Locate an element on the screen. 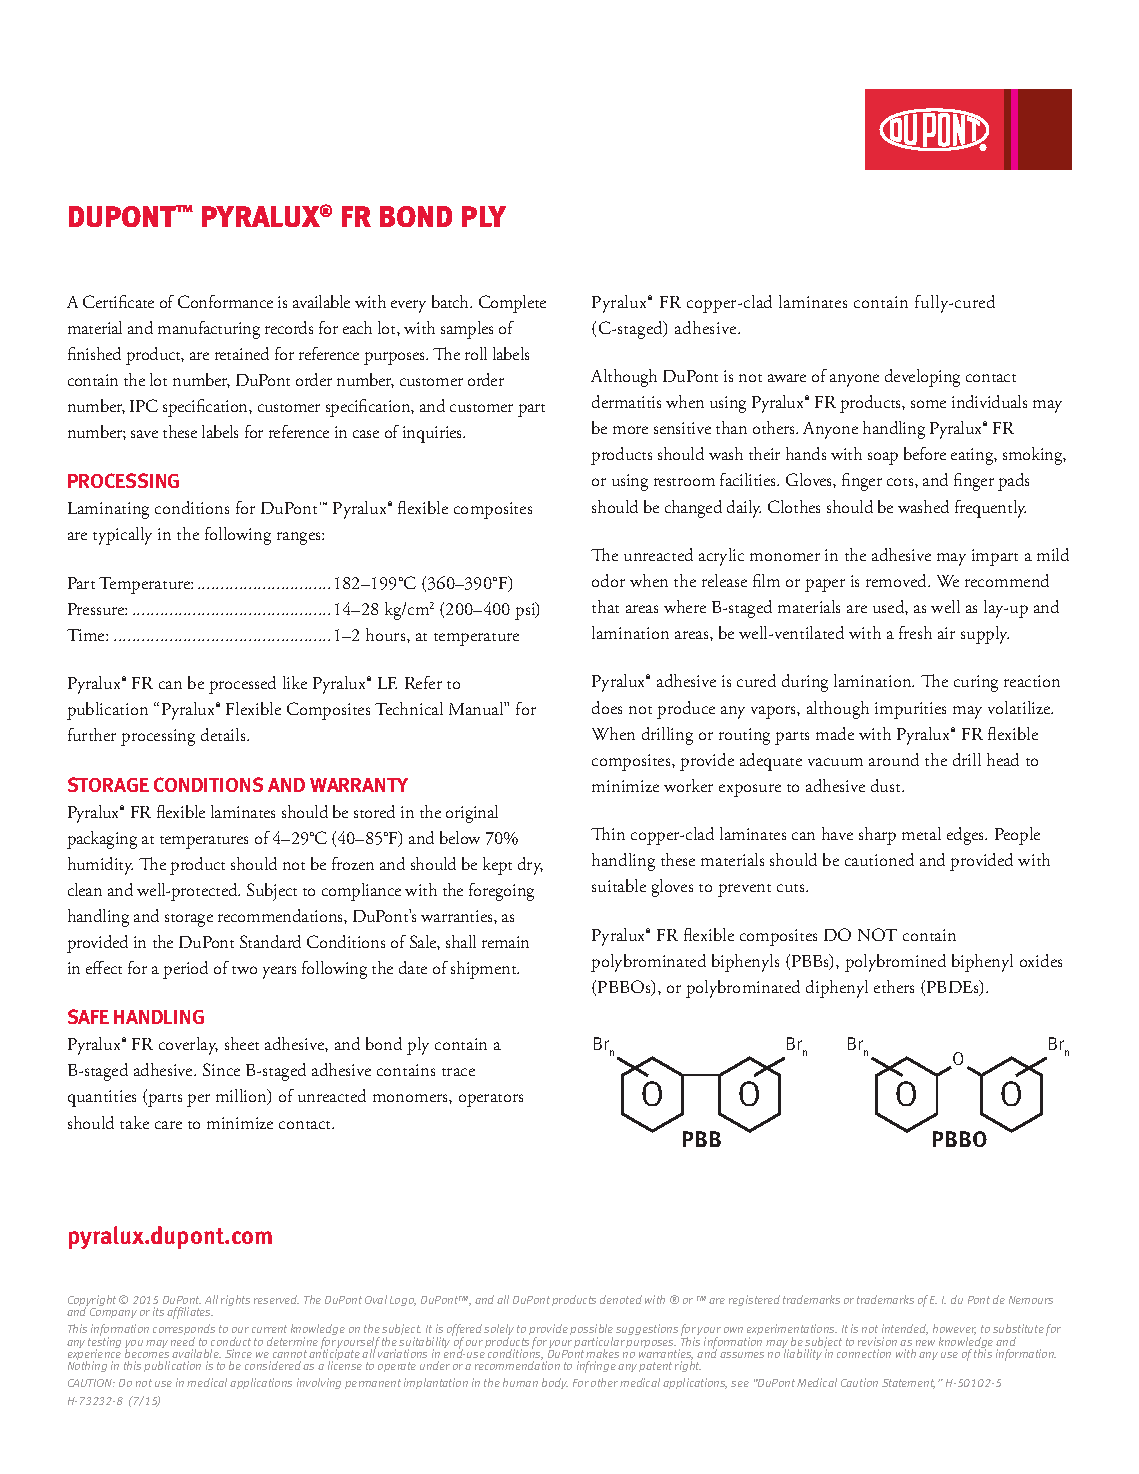 This screenshot has height=1474, width=1139. metal is located at coordinates (921, 833).
